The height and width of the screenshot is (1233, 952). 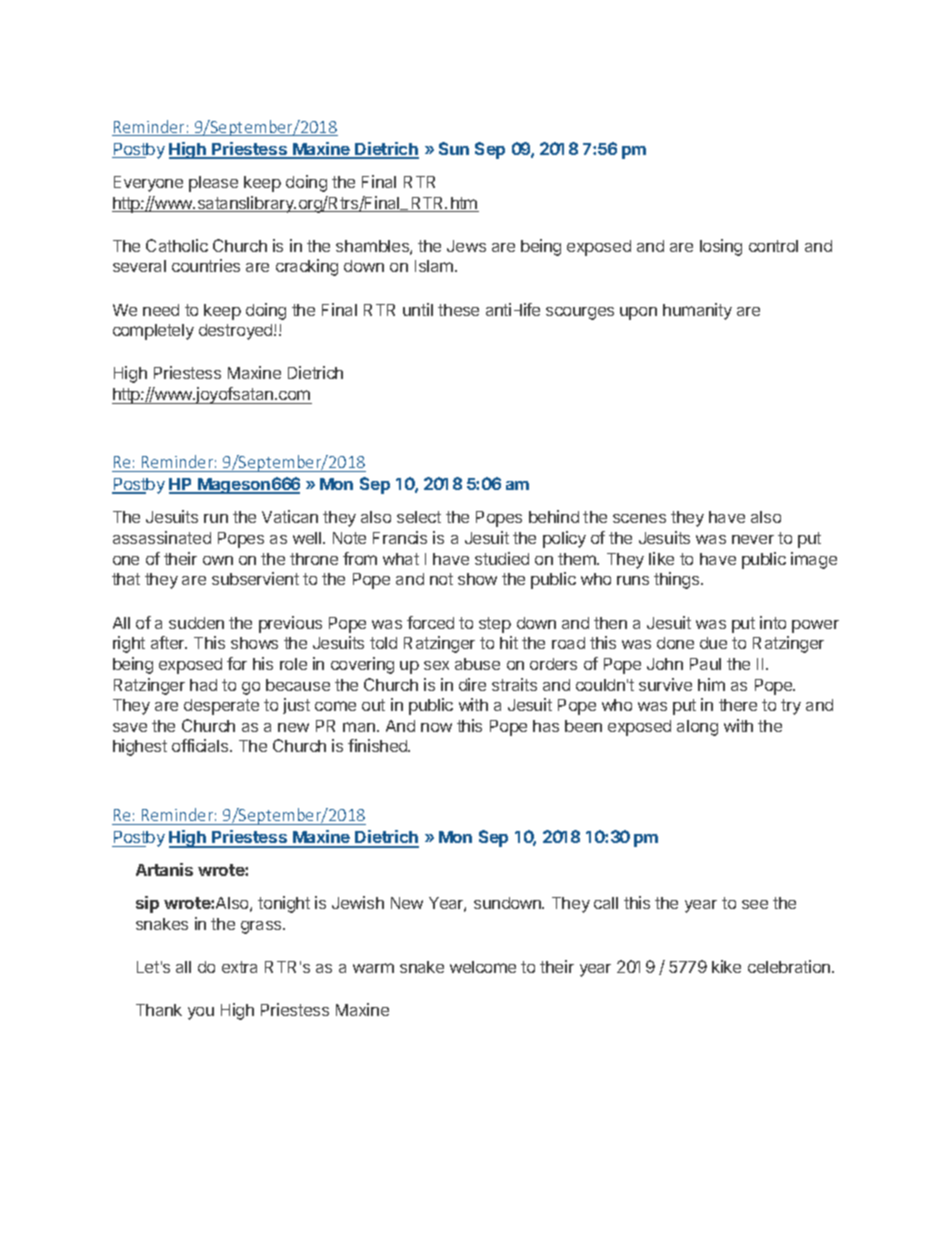 I want to click on these, so click(x=458, y=310).
